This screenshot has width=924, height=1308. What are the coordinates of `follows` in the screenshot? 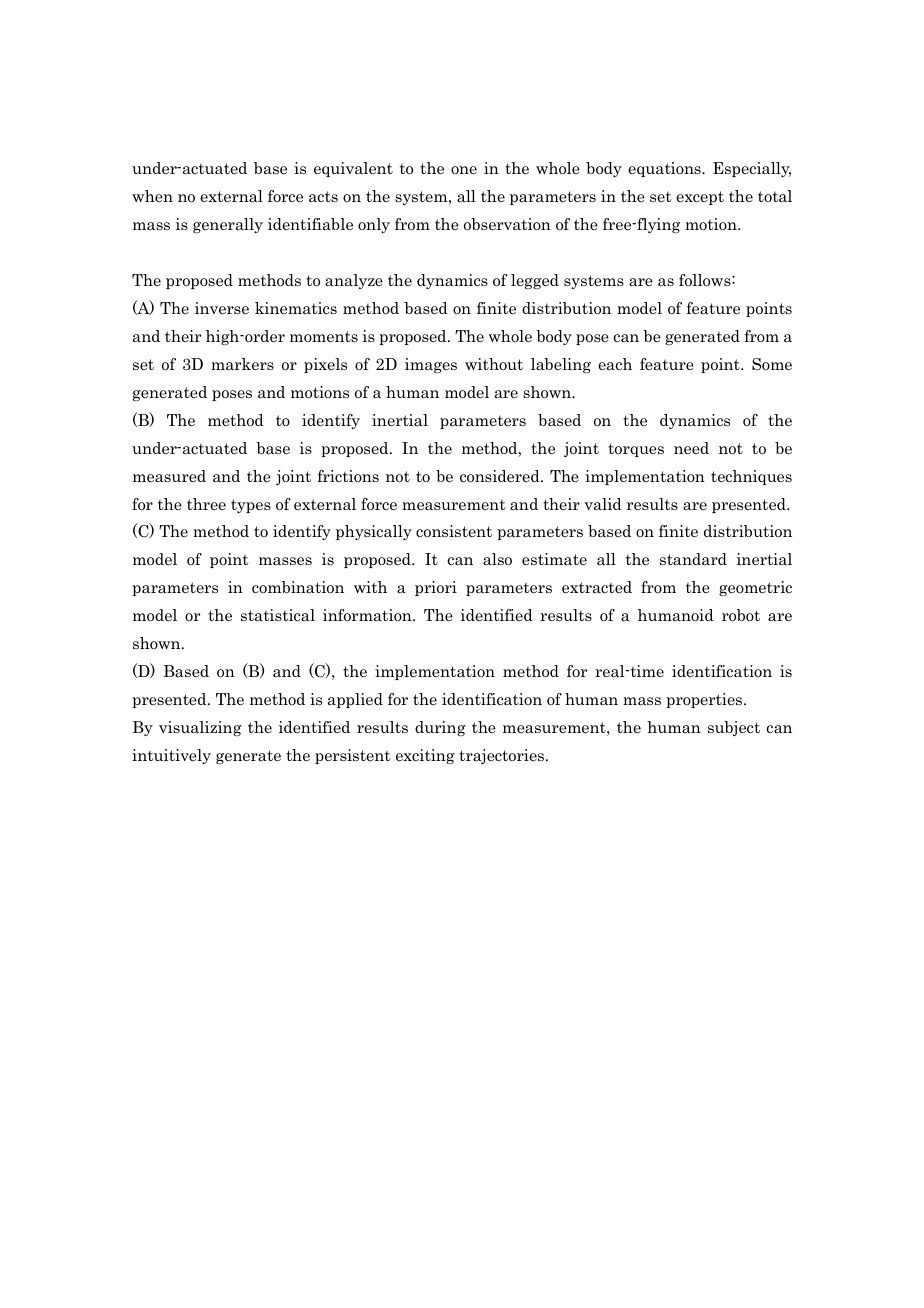 It's located at (706, 280).
